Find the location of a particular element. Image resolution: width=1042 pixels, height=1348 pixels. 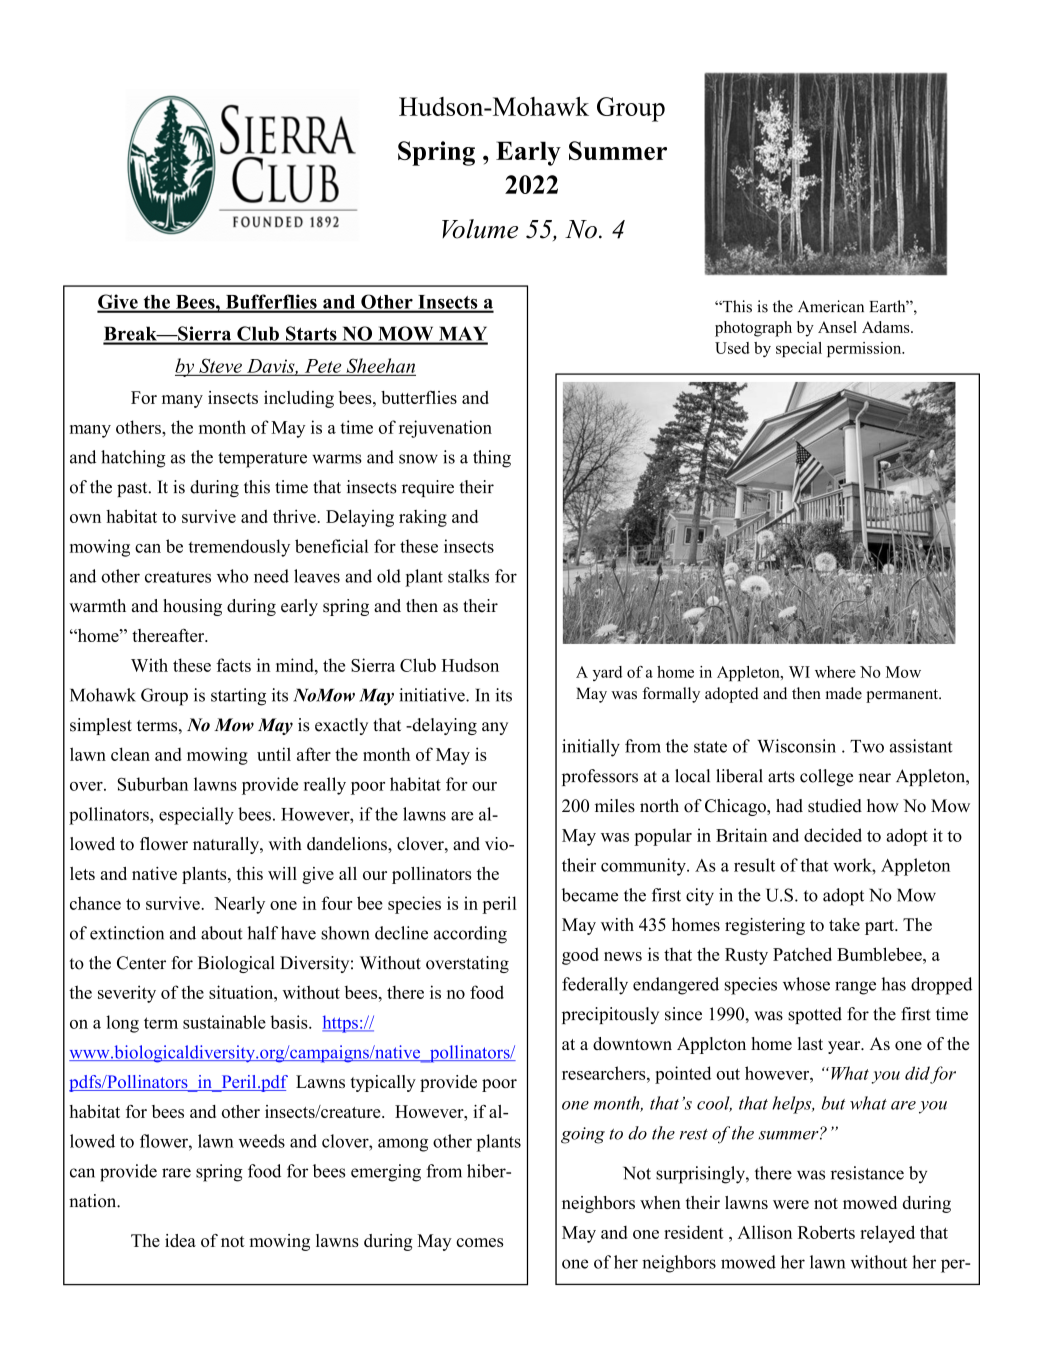

where is located at coordinates (835, 672).
